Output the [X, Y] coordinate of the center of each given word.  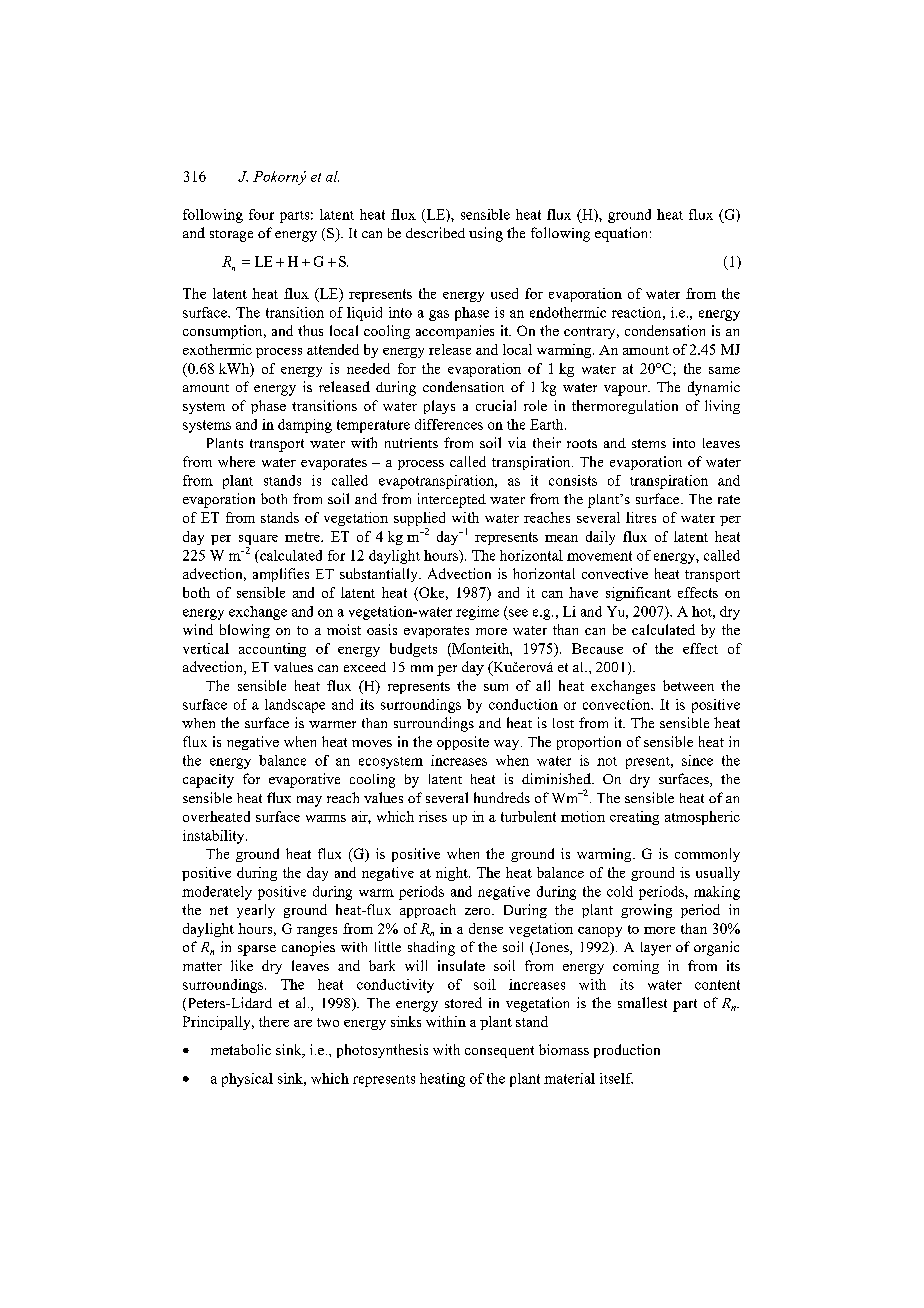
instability [215, 837]
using [486, 234]
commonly [707, 855]
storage [231, 236]
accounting [272, 650]
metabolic [241, 1049]
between [688, 685]
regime [477, 613]
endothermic [568, 312]
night [453, 874]
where [236, 461]
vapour [626, 390]
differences [449, 424]
